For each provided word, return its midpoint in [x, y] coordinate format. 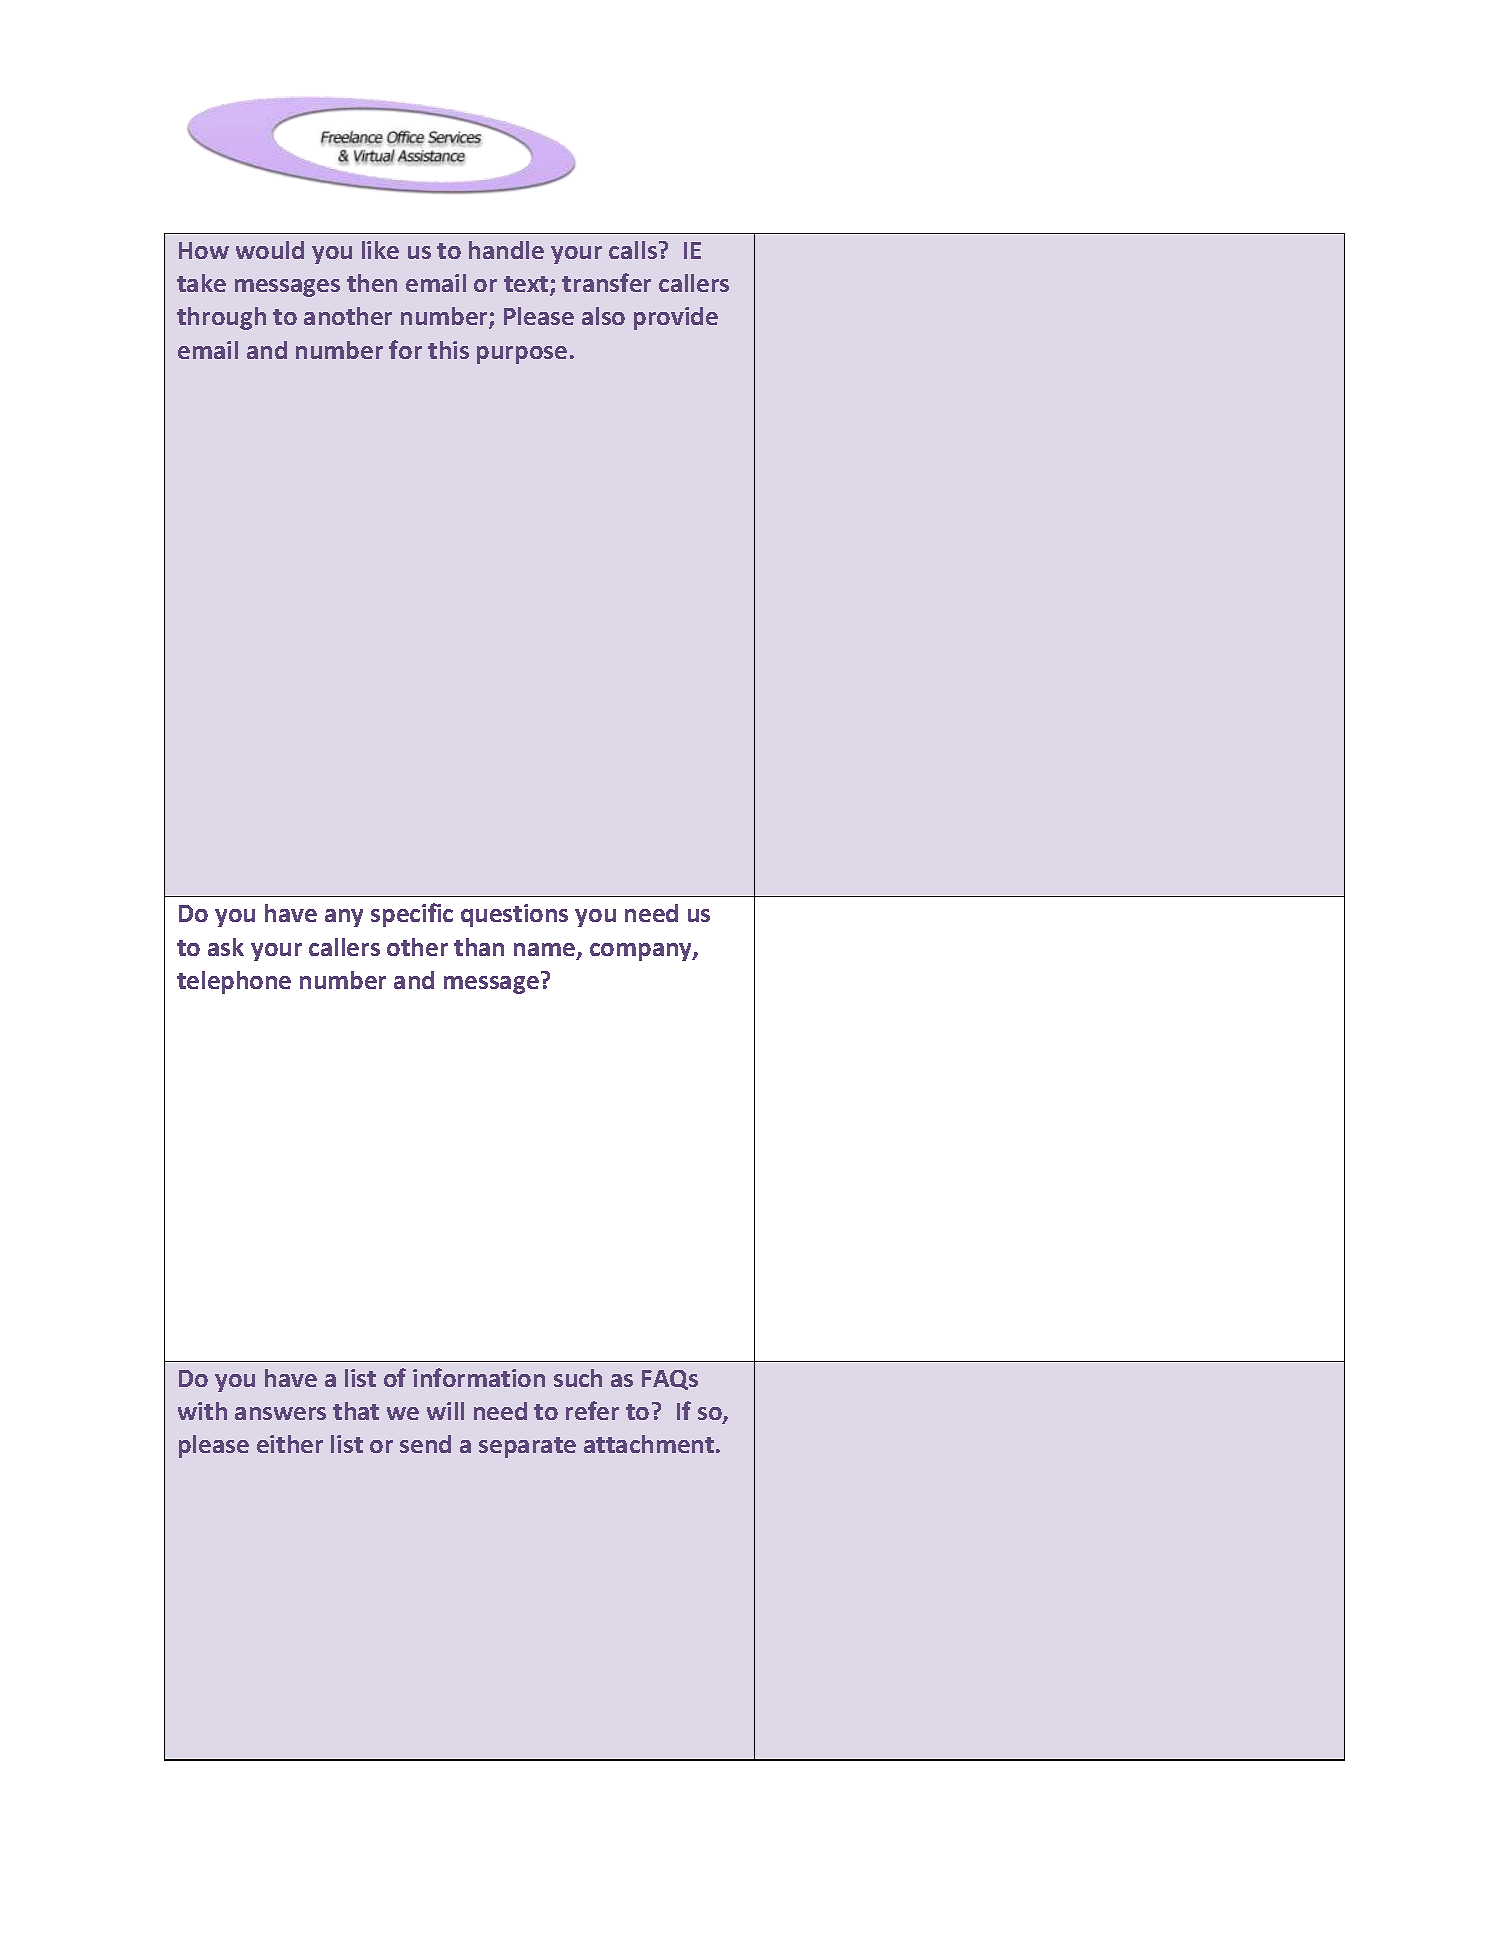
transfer [606, 282]
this [448, 350]
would [270, 250]
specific [412, 915]
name [546, 951]
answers [280, 1413]
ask [226, 947]
